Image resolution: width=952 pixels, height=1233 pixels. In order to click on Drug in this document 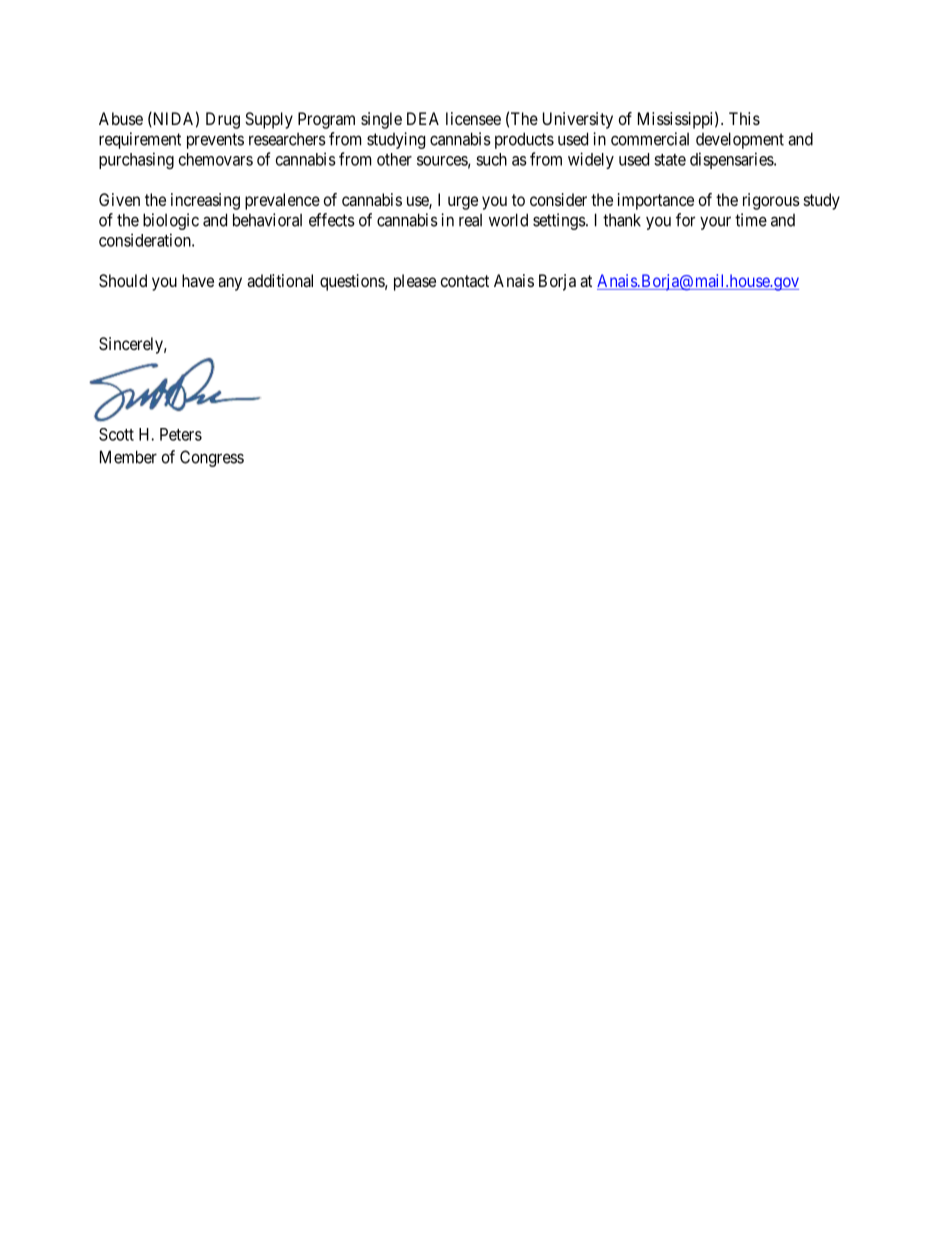, I will do `click(223, 120)`.
